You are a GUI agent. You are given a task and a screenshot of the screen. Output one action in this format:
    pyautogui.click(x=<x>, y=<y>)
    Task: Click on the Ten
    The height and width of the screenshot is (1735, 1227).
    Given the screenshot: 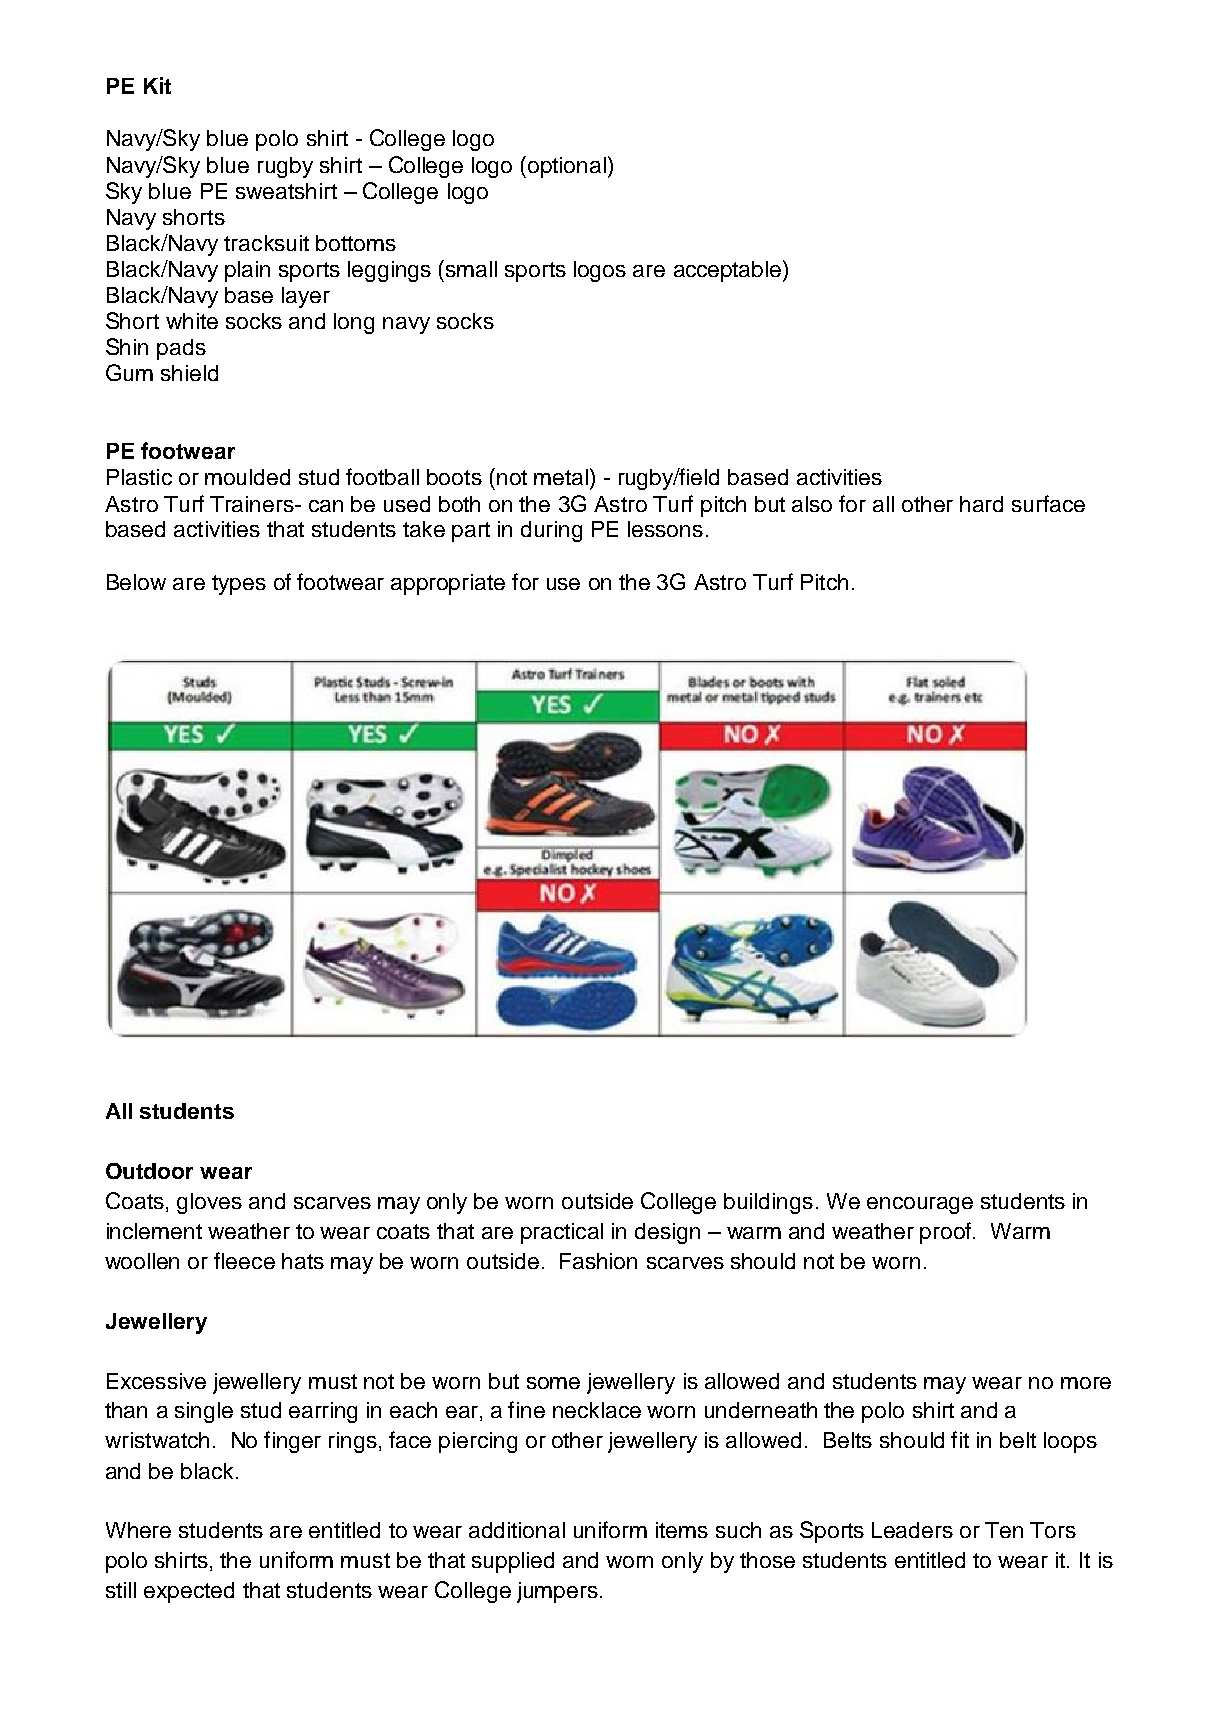 What is the action you would take?
    pyautogui.click(x=1004, y=1530)
